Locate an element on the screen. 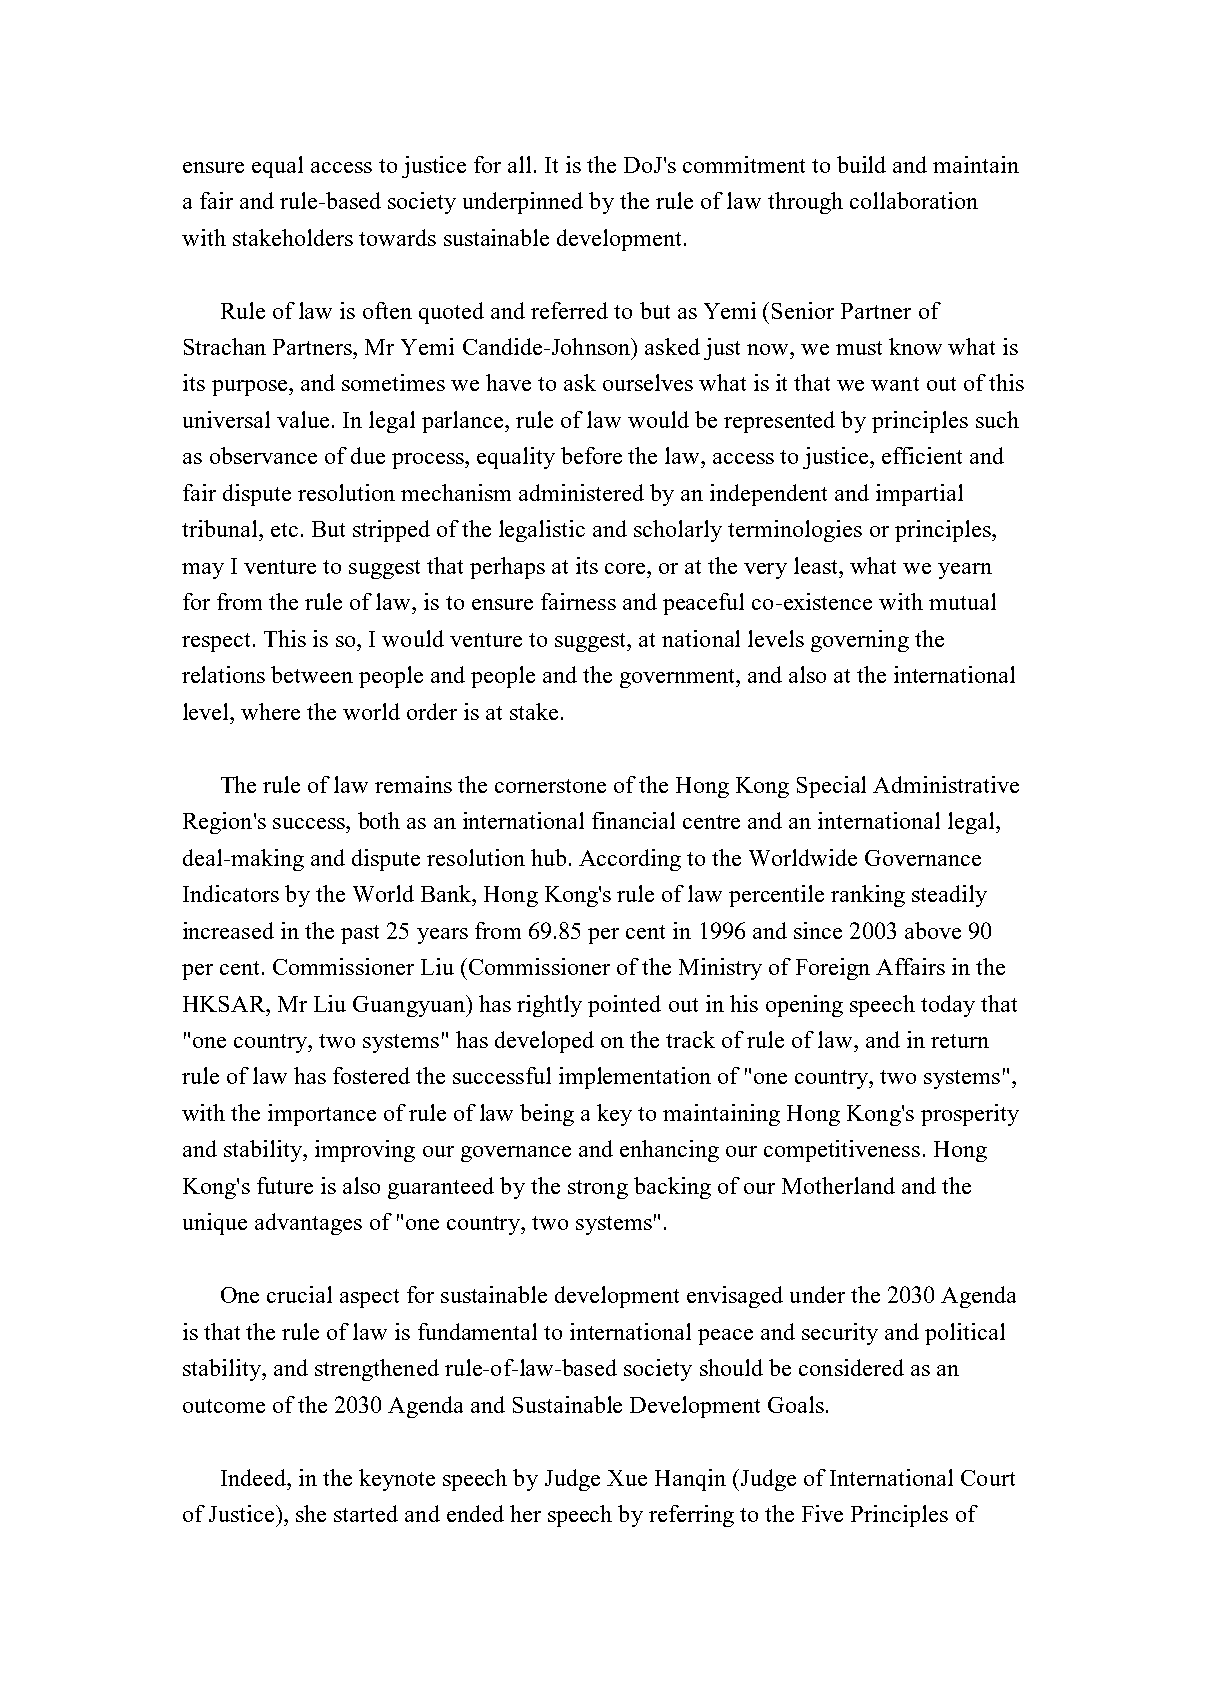 This screenshot has width=1207, height=1706. According is located at coordinates (630, 860).
